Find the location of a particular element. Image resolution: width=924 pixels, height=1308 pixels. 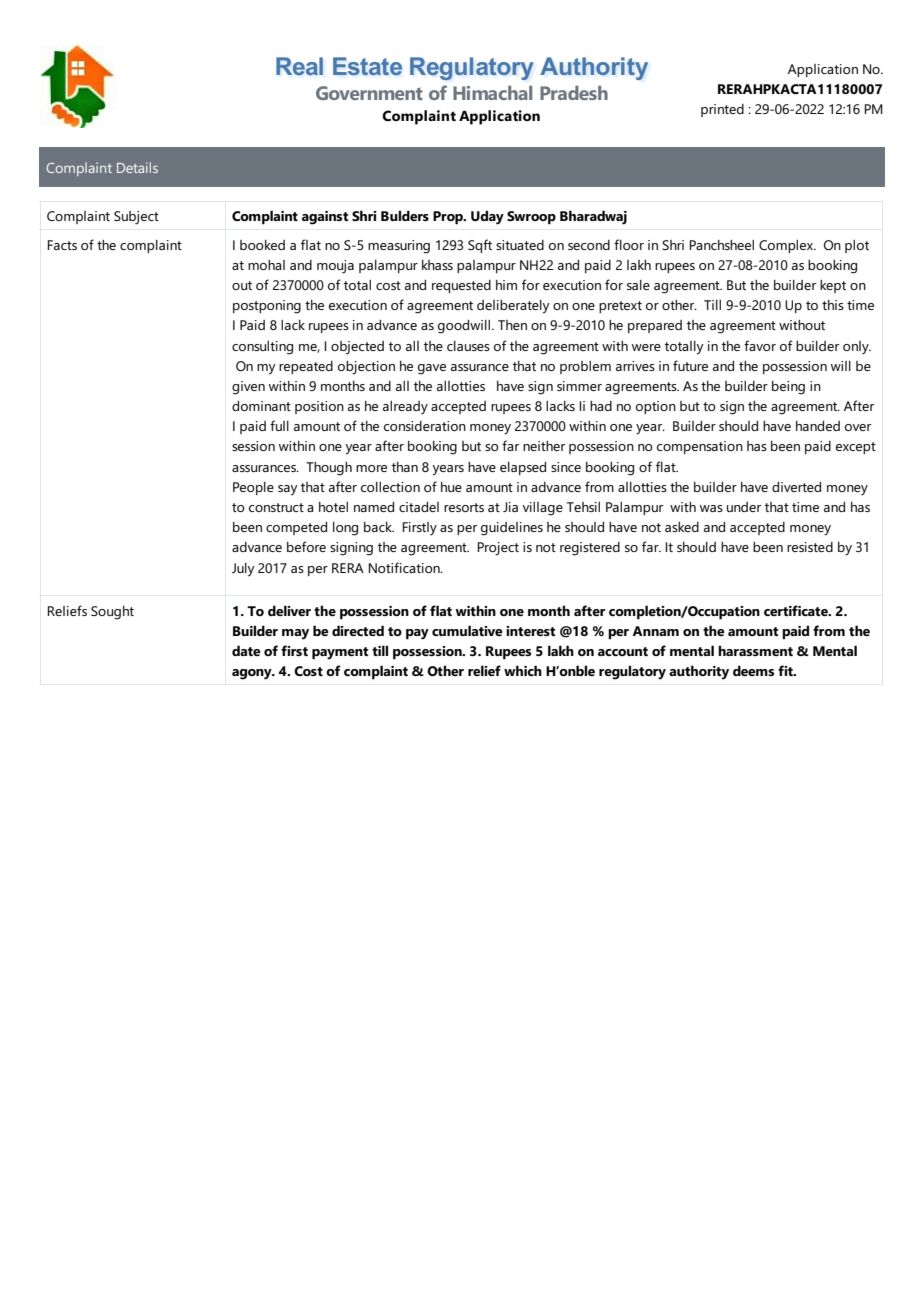

cumulative is located at coordinates (467, 630).
